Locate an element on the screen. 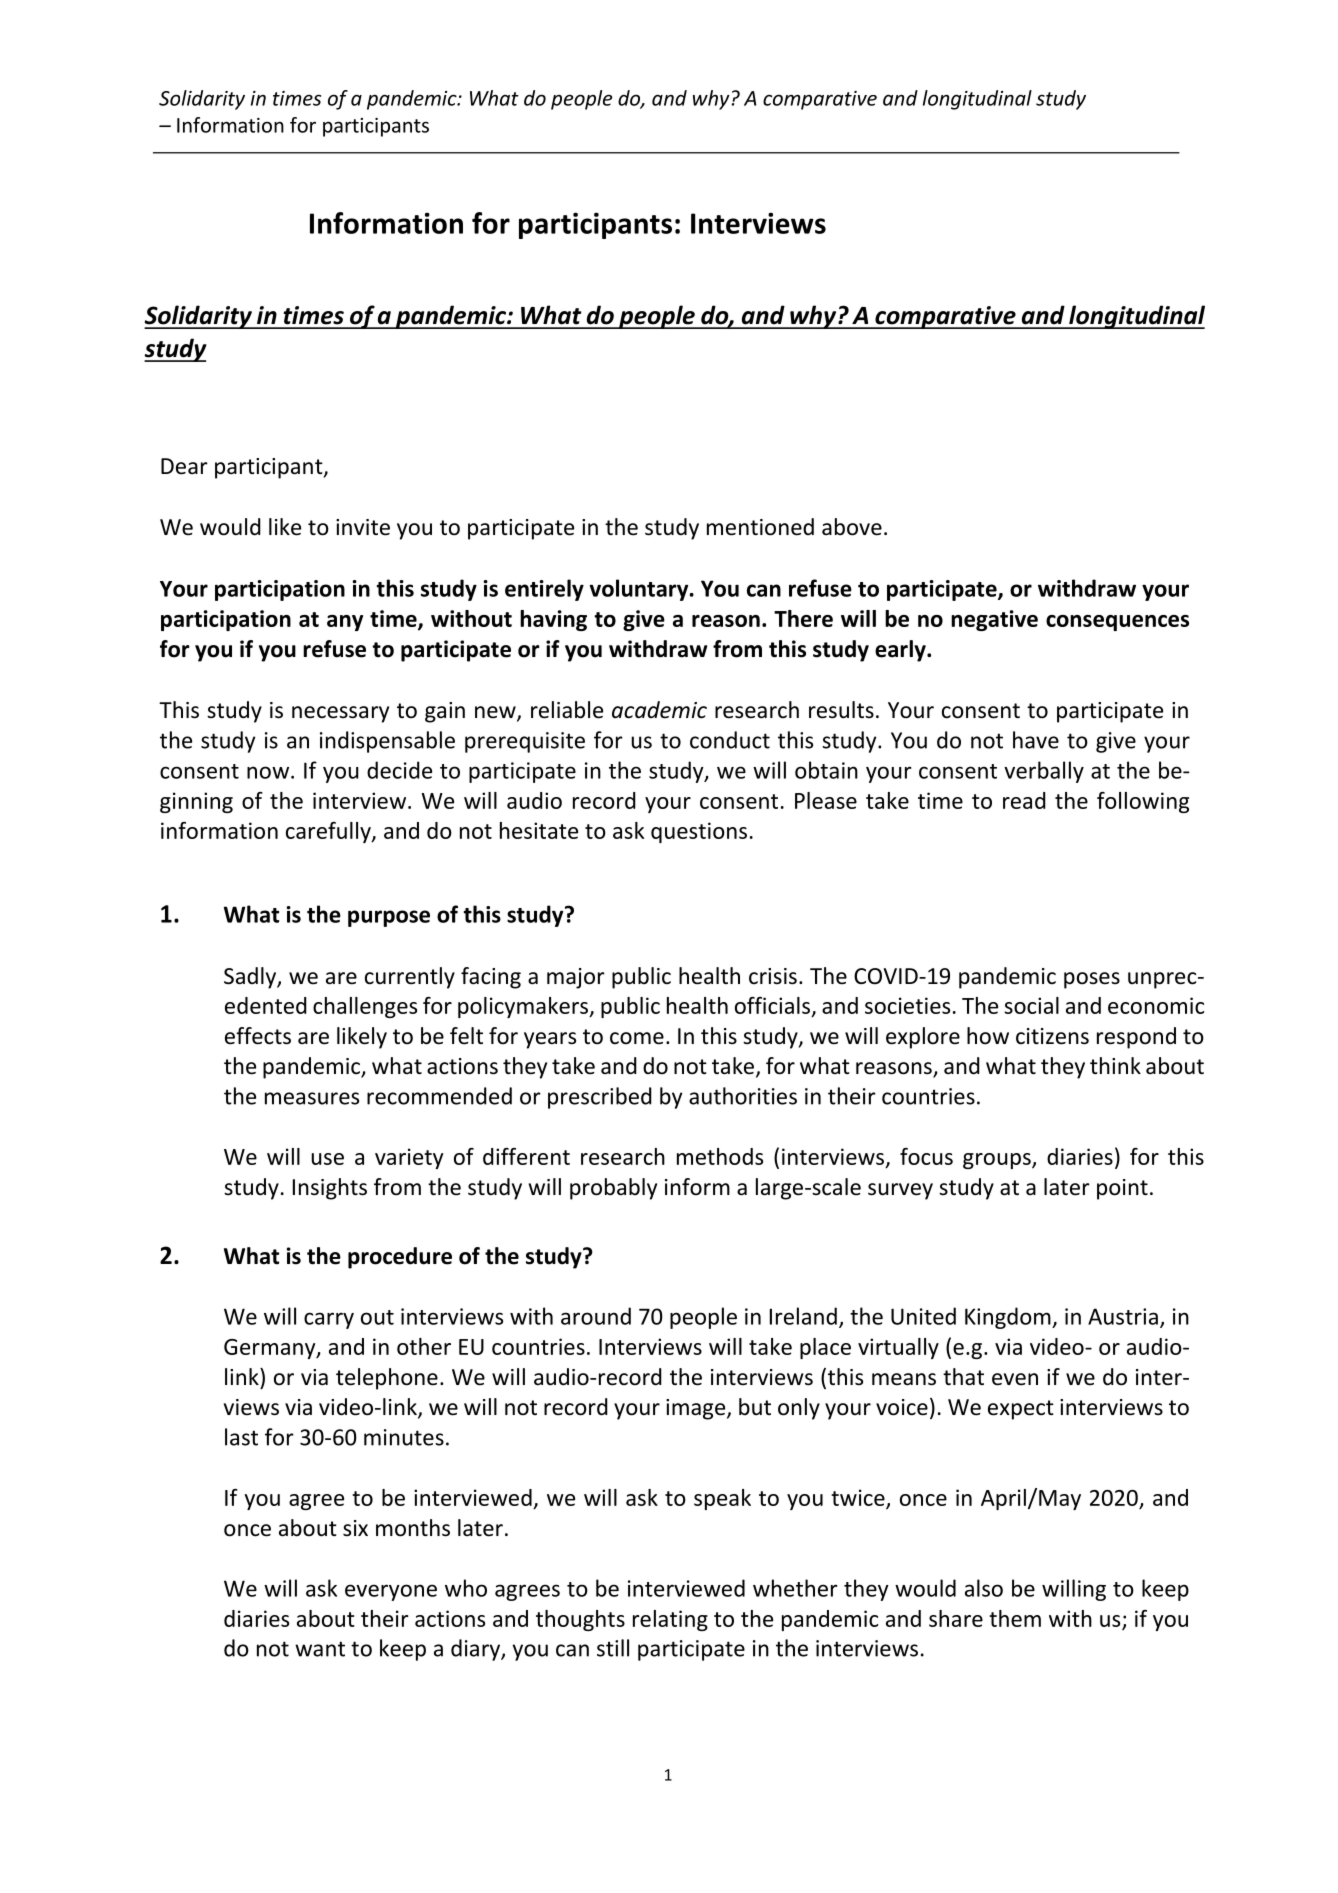 The width and height of the screenshot is (1338, 1893). verbally is located at coordinates (1044, 772).
